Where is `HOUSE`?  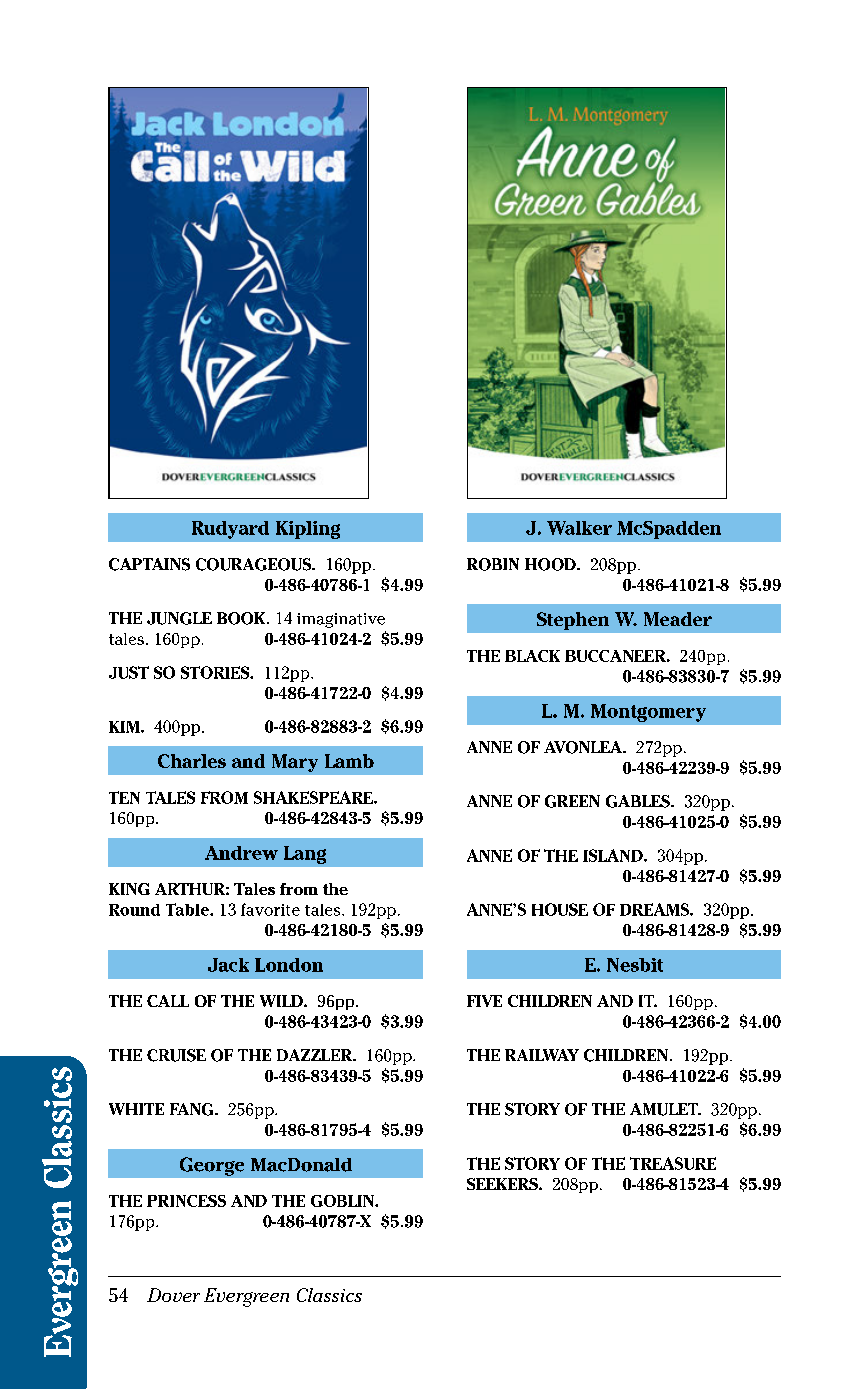
HOUSE is located at coordinates (560, 909).
